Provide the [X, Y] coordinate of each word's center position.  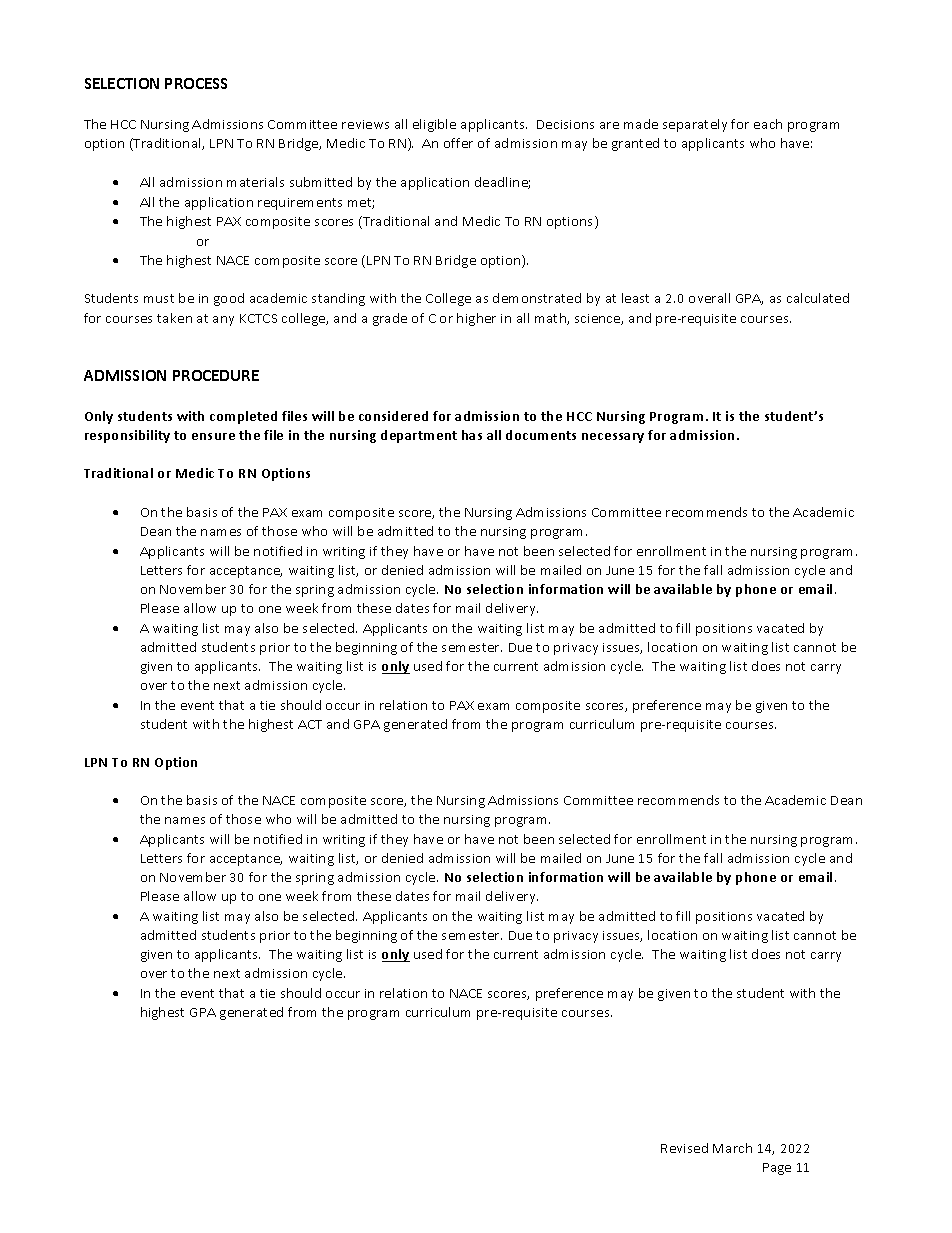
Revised [684, 1148]
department [419, 436]
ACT [310, 724]
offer [458, 143]
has [472, 435]
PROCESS [196, 83]
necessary [613, 438]
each [768, 124]
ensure [213, 436]
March [732, 1148]
